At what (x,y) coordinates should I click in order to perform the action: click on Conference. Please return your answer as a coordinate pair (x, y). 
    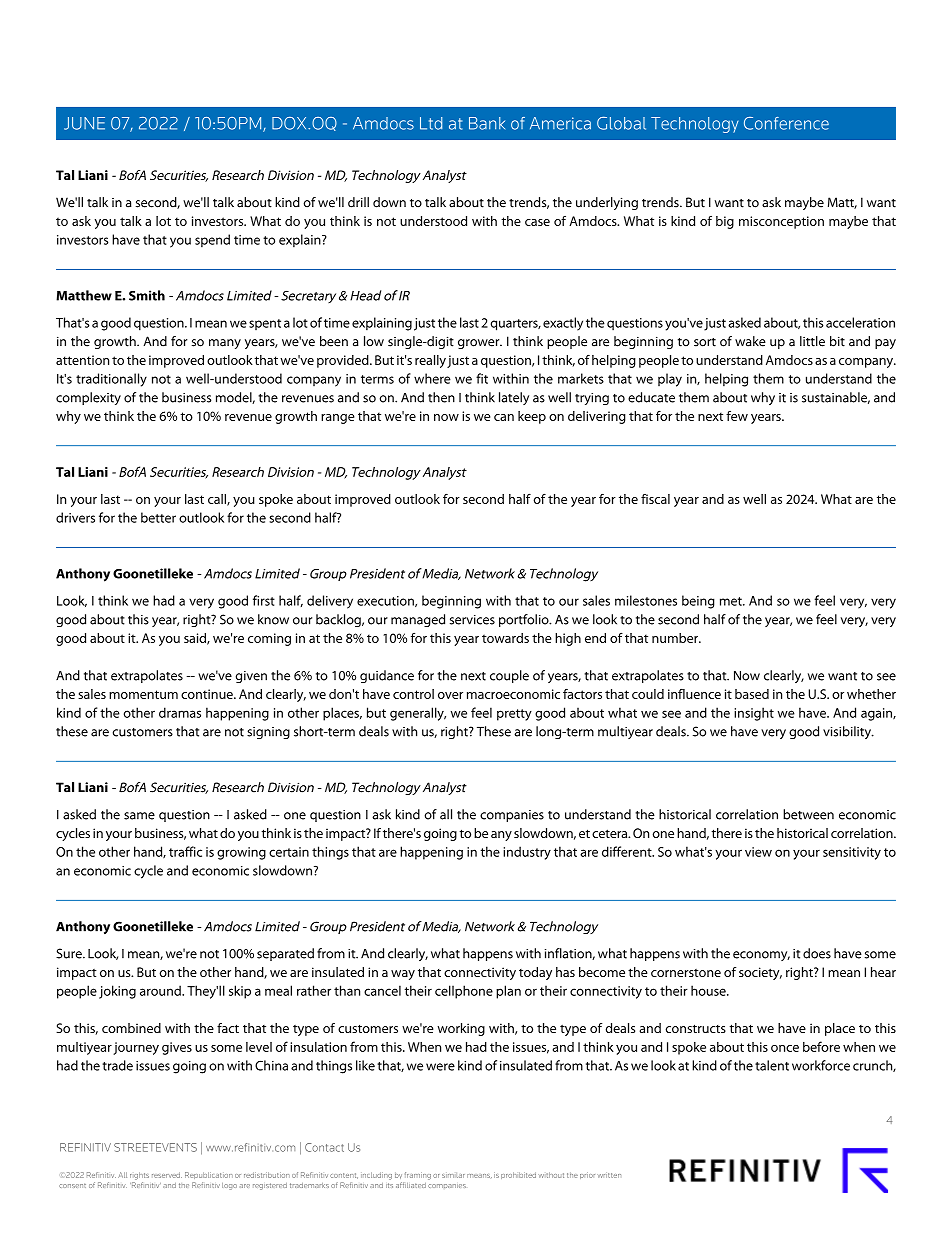
    Looking at the image, I should click on (786, 123).
